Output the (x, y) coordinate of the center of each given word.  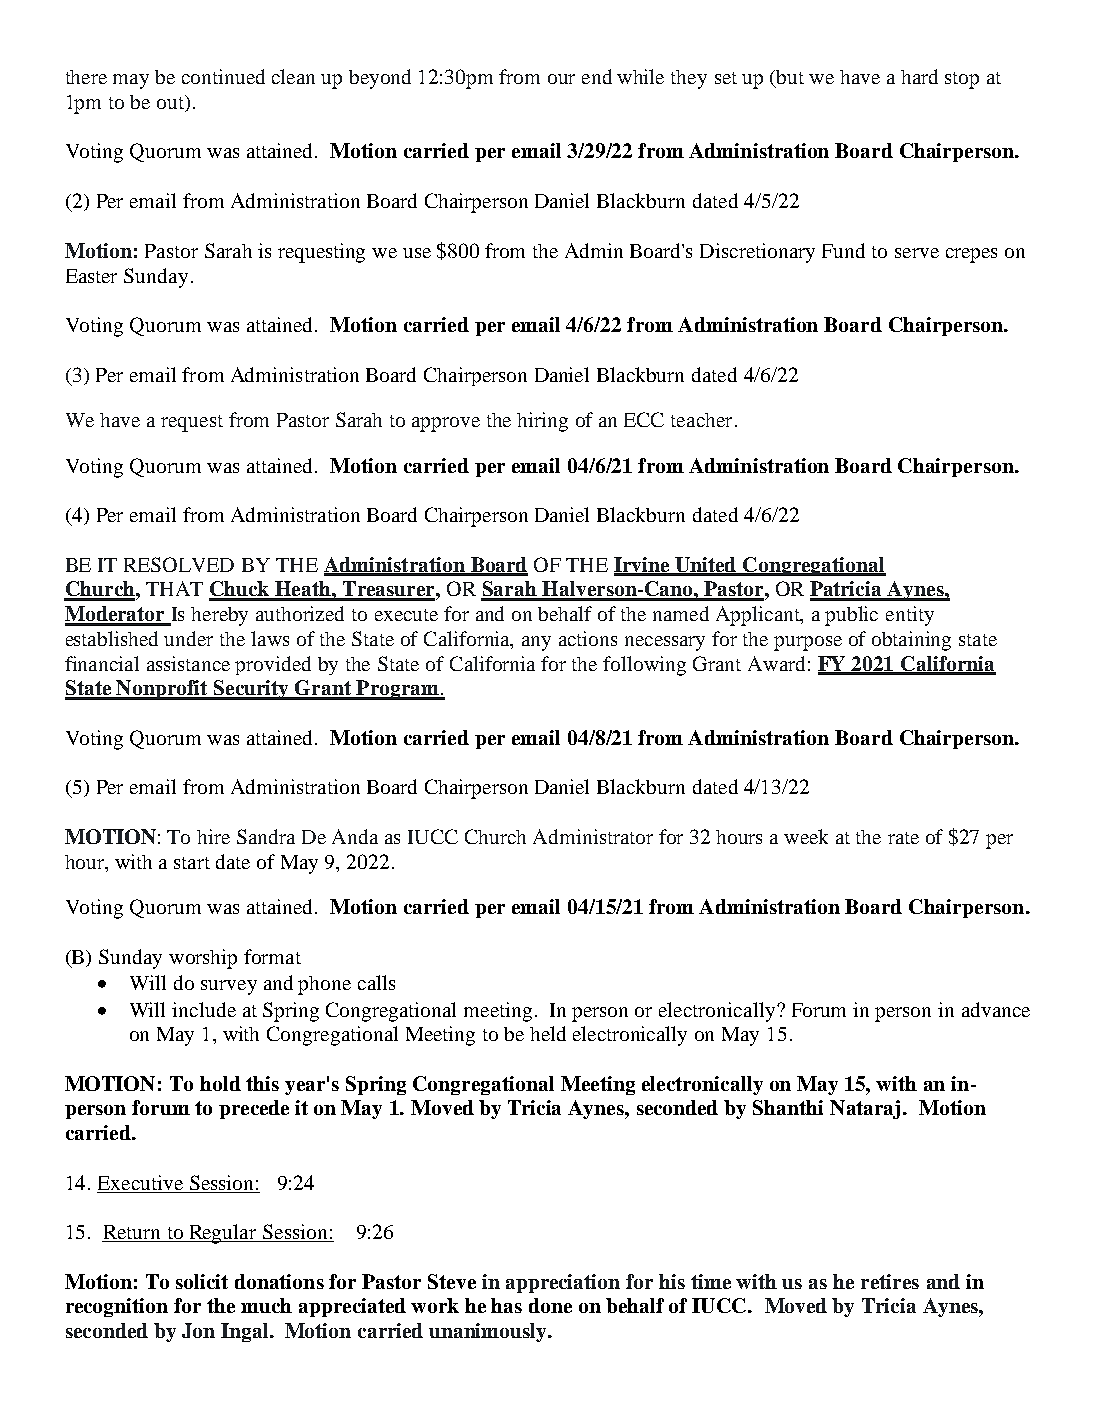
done (550, 1305)
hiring (542, 422)
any (536, 643)
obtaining (911, 641)
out (171, 103)
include (204, 1009)
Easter (91, 276)
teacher (701, 420)
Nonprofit (162, 690)
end (597, 76)
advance (996, 1009)
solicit (202, 1281)
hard (919, 76)
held (548, 1033)
